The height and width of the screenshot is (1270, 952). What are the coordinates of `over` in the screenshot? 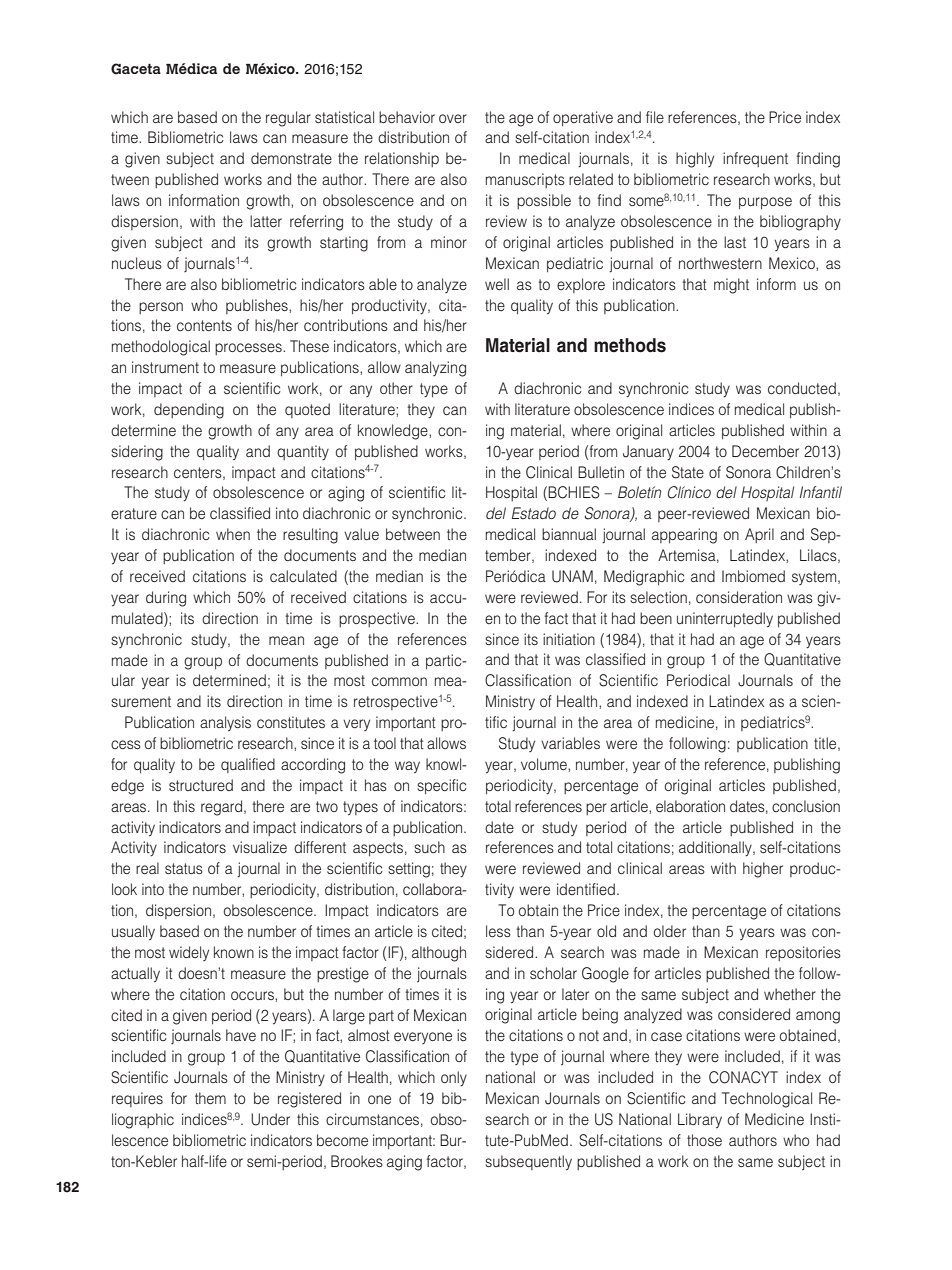 It's located at (453, 118).
